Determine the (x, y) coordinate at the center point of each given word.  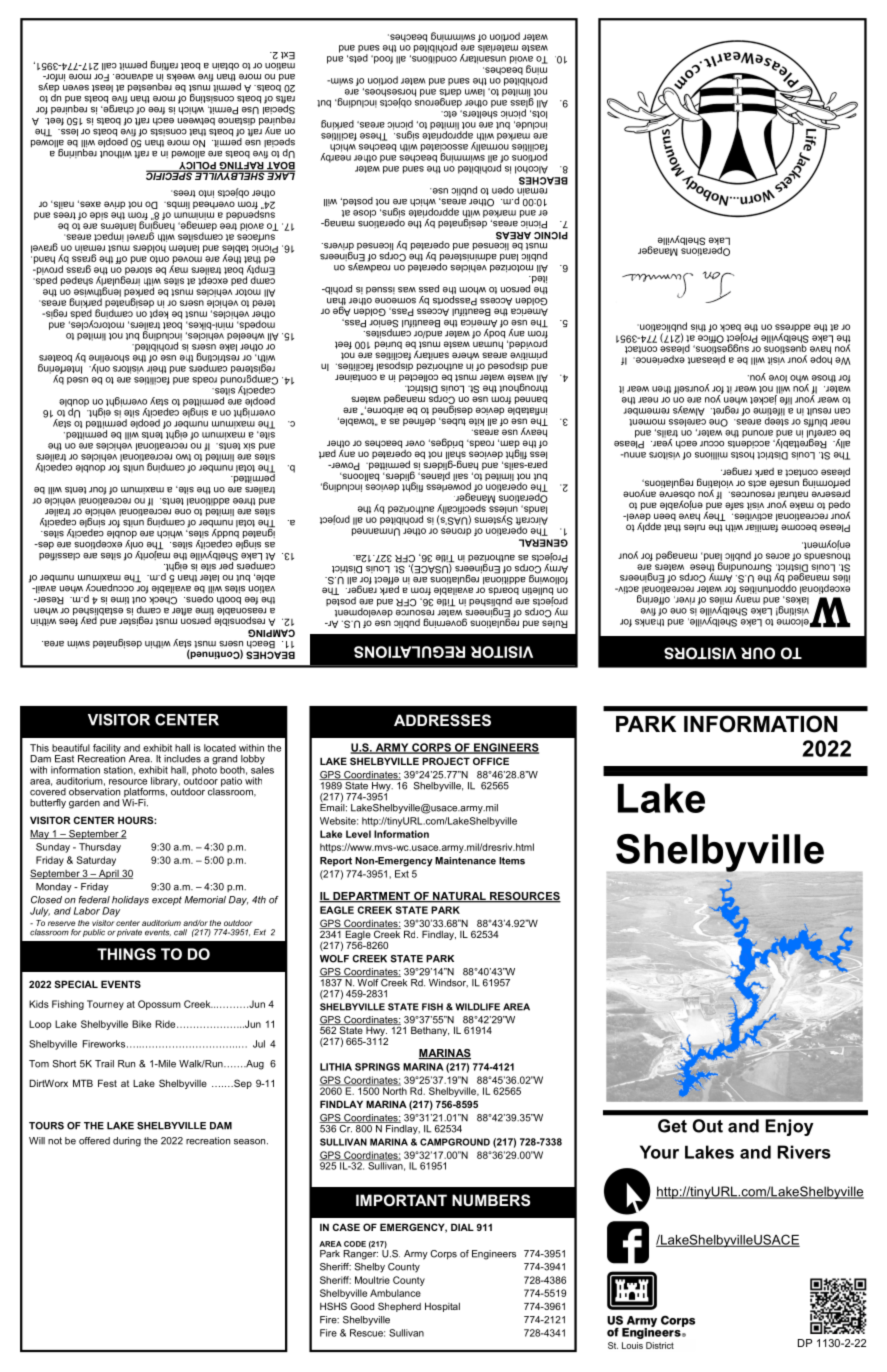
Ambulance (395, 1293)
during (127, 1142)
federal (94, 900)
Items (512, 861)
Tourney (105, 1005)
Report (336, 862)
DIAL (462, 1227)
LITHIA (336, 1067)
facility (107, 750)
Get (672, 1126)
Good (362, 1306)
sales (262, 769)
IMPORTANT (401, 1200)
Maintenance (465, 861)
